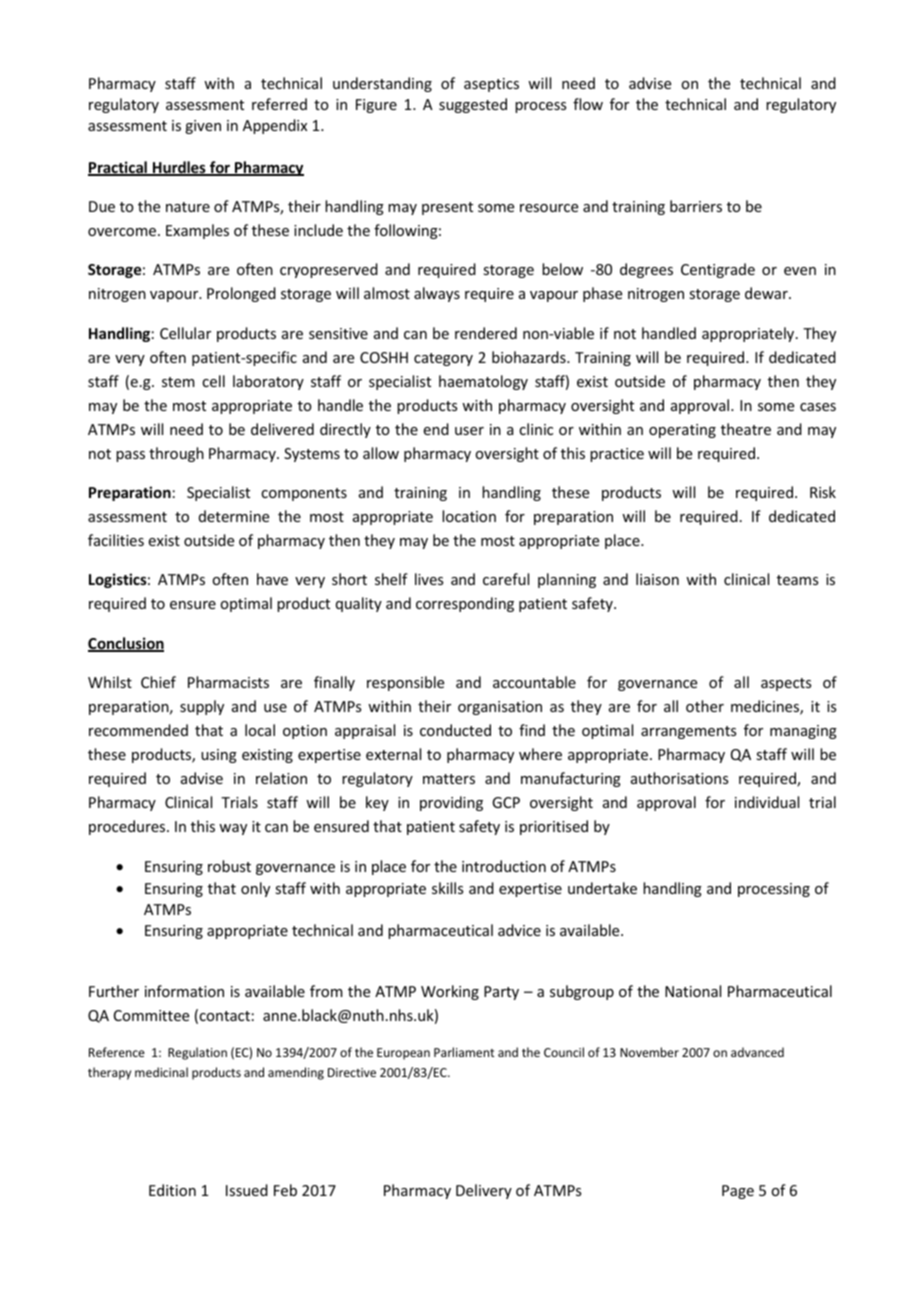 Image resolution: width=924 pixels, height=1307 pixels. Describe the element at coordinates (473, 105) in the screenshot. I see `suggested` at that location.
